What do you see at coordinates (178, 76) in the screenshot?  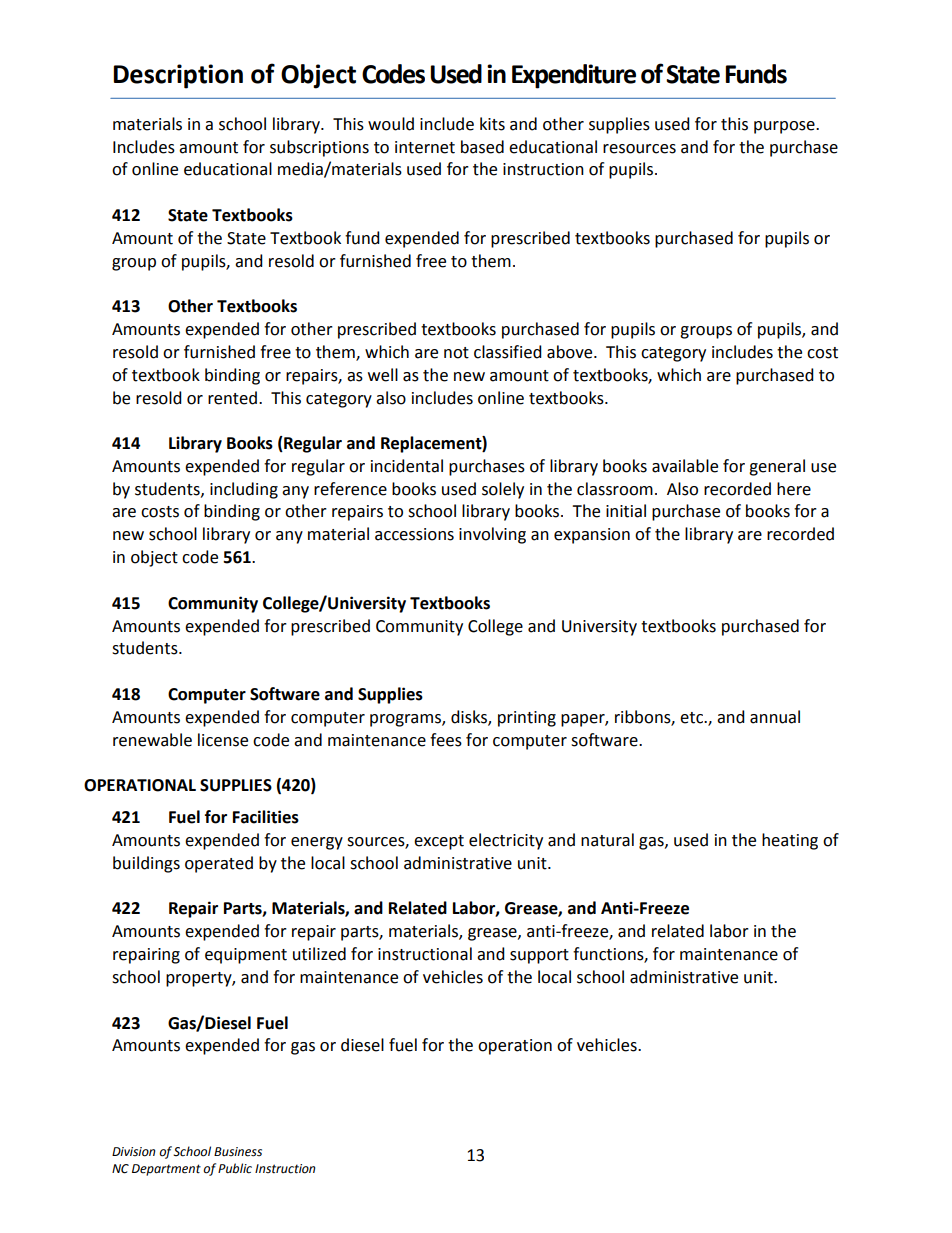 I see `Description` at bounding box center [178, 76].
